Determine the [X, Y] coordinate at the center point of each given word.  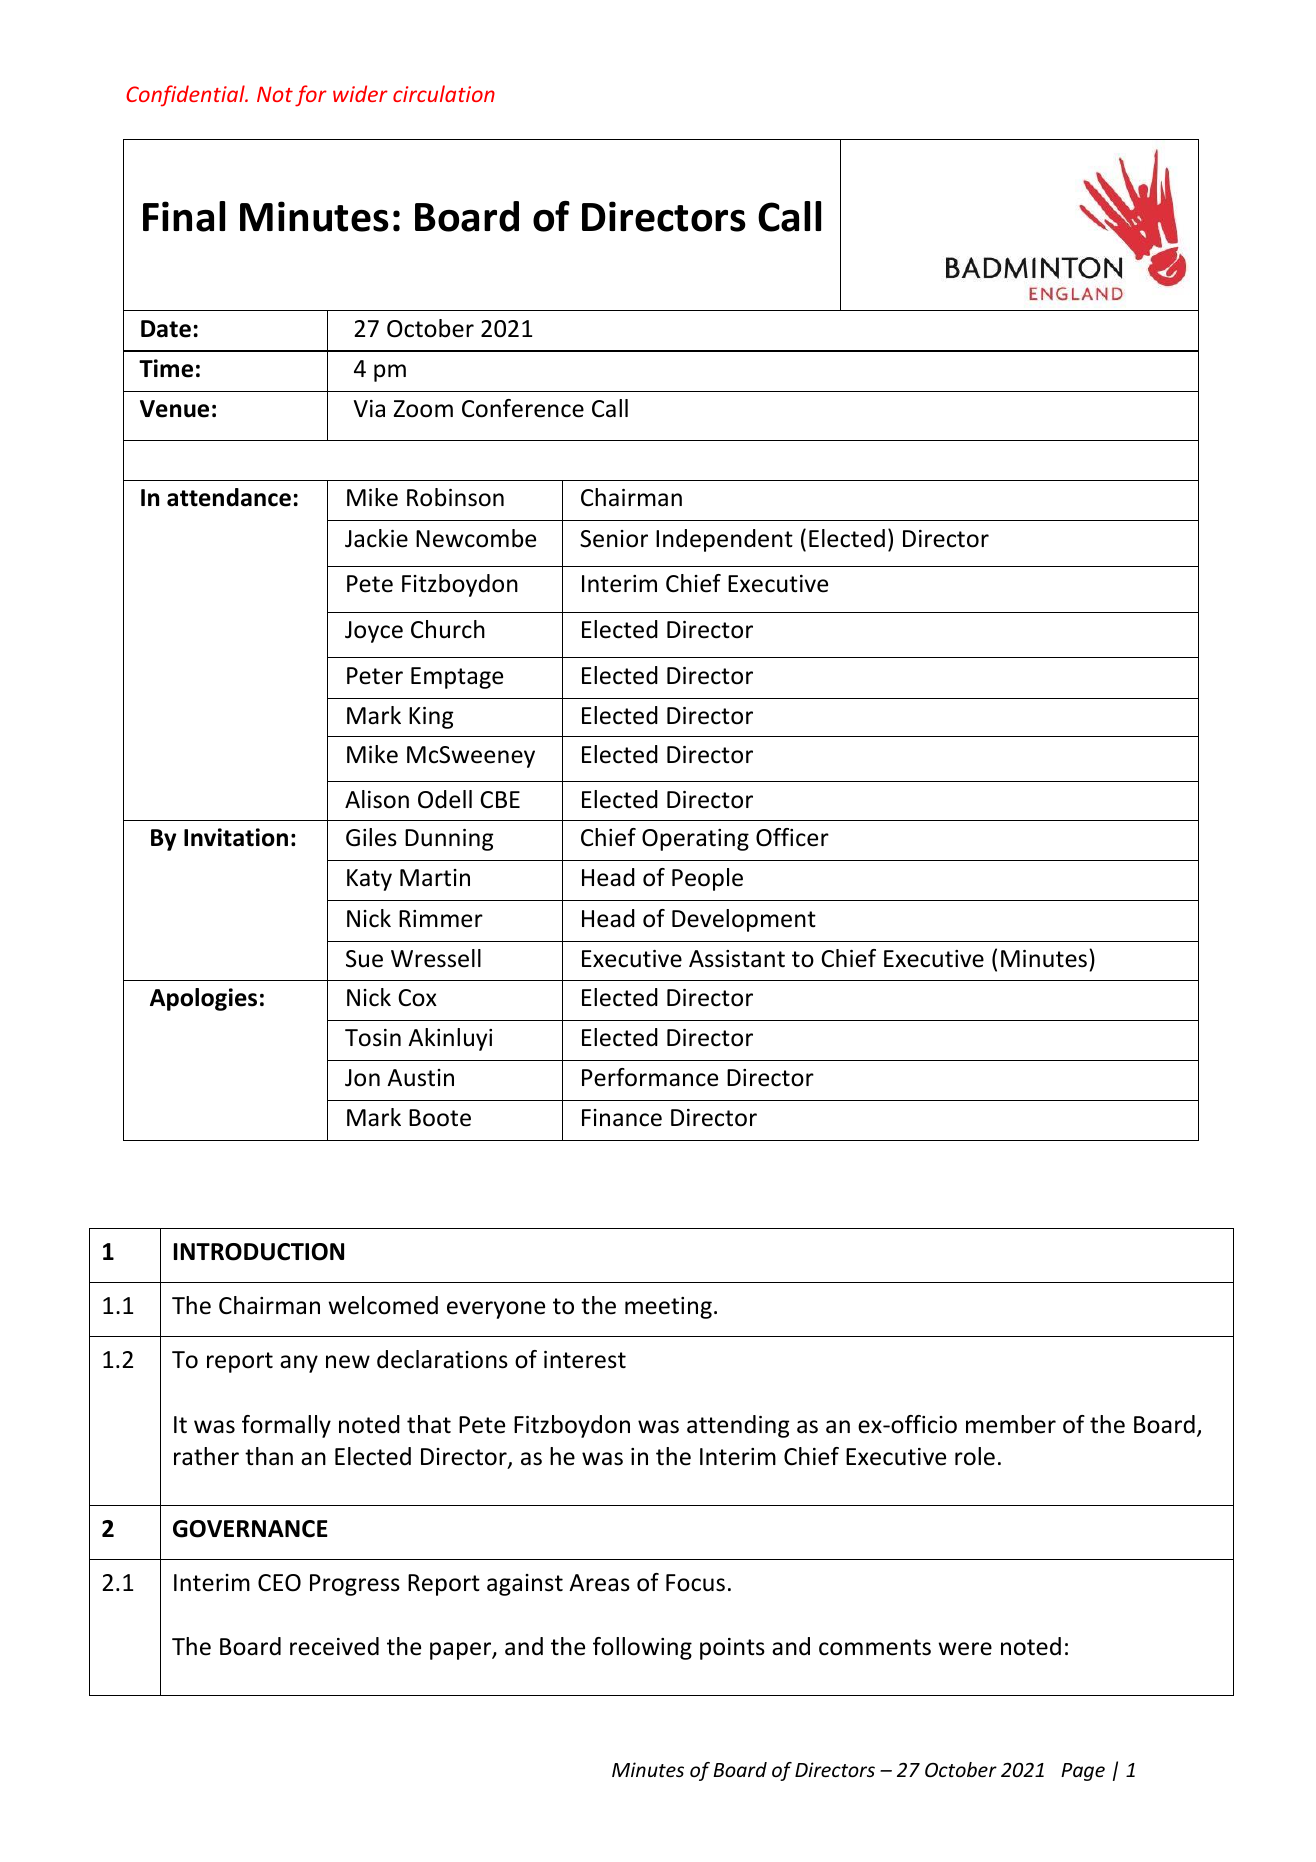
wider [360, 93]
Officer [792, 837]
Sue [364, 959]
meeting [668, 1308]
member [1011, 1424]
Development [744, 920]
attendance [229, 497]
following [642, 1648]
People [707, 879]
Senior [614, 539]
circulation [444, 93]
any [299, 1364]
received [334, 1646]
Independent [724, 540]
